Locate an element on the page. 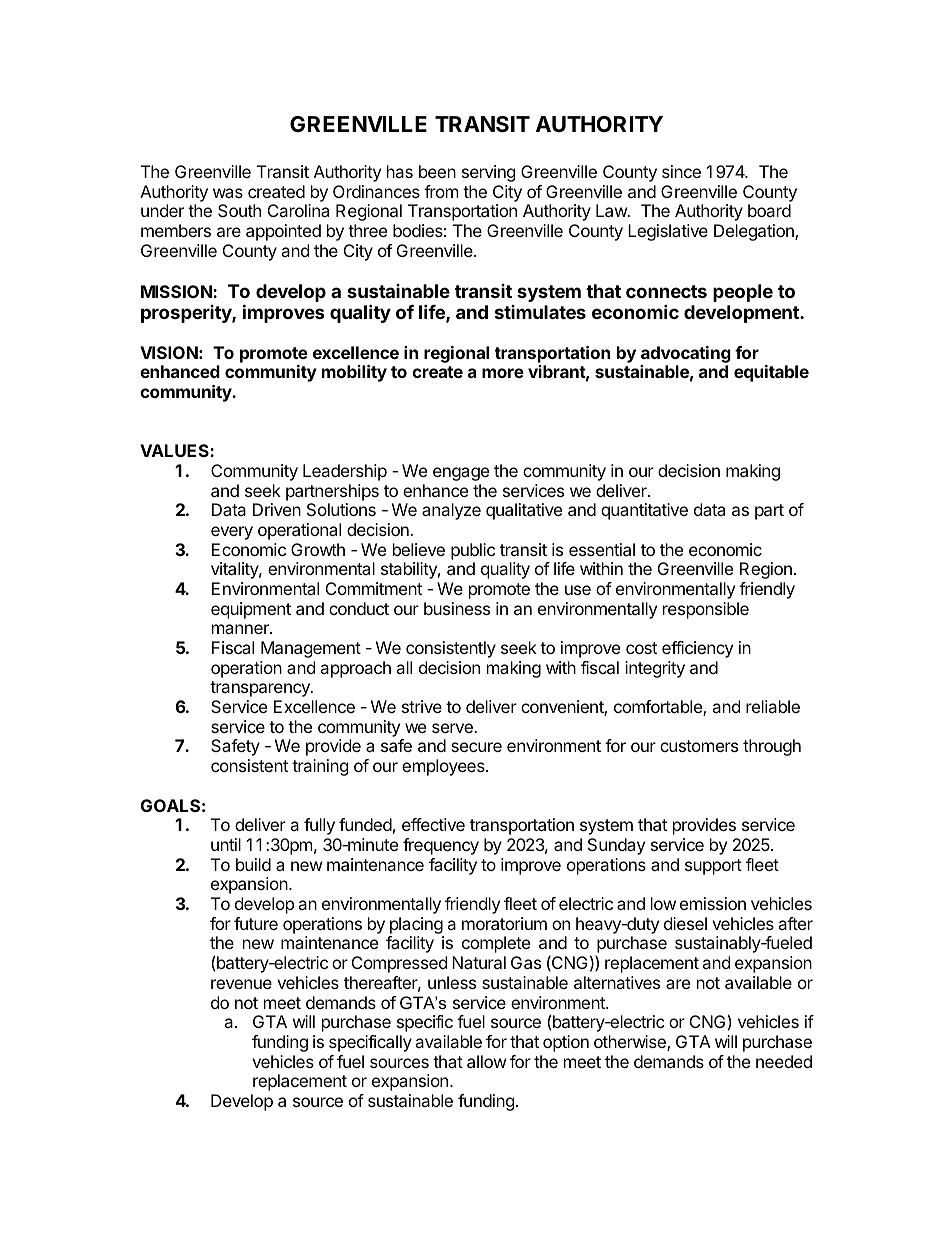  business is located at coordinates (457, 608).
